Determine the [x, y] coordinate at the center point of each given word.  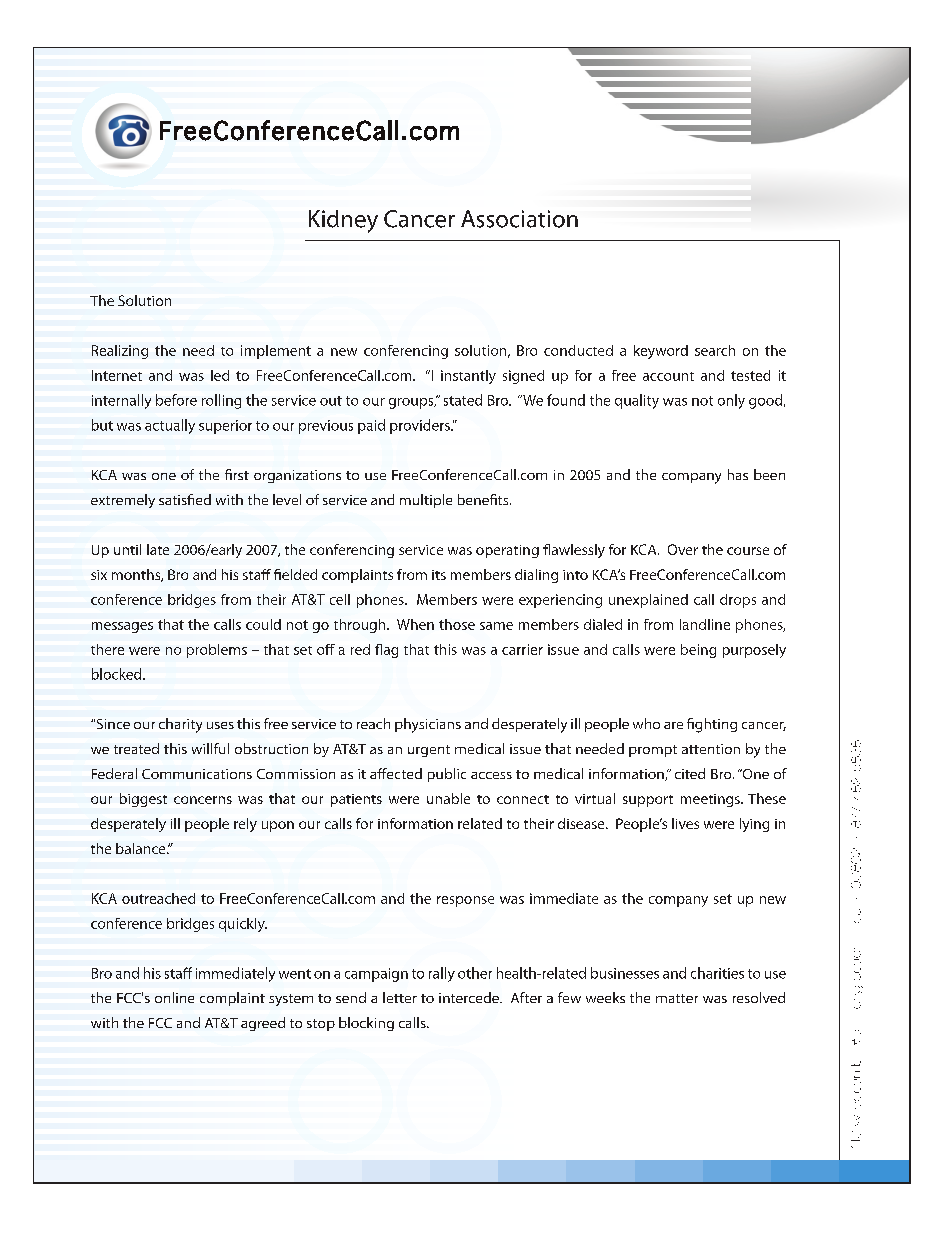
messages [122, 627]
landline [705, 624]
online [174, 997]
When [415, 624]
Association [519, 219]
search [715, 350]
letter [400, 997]
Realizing [120, 352]
